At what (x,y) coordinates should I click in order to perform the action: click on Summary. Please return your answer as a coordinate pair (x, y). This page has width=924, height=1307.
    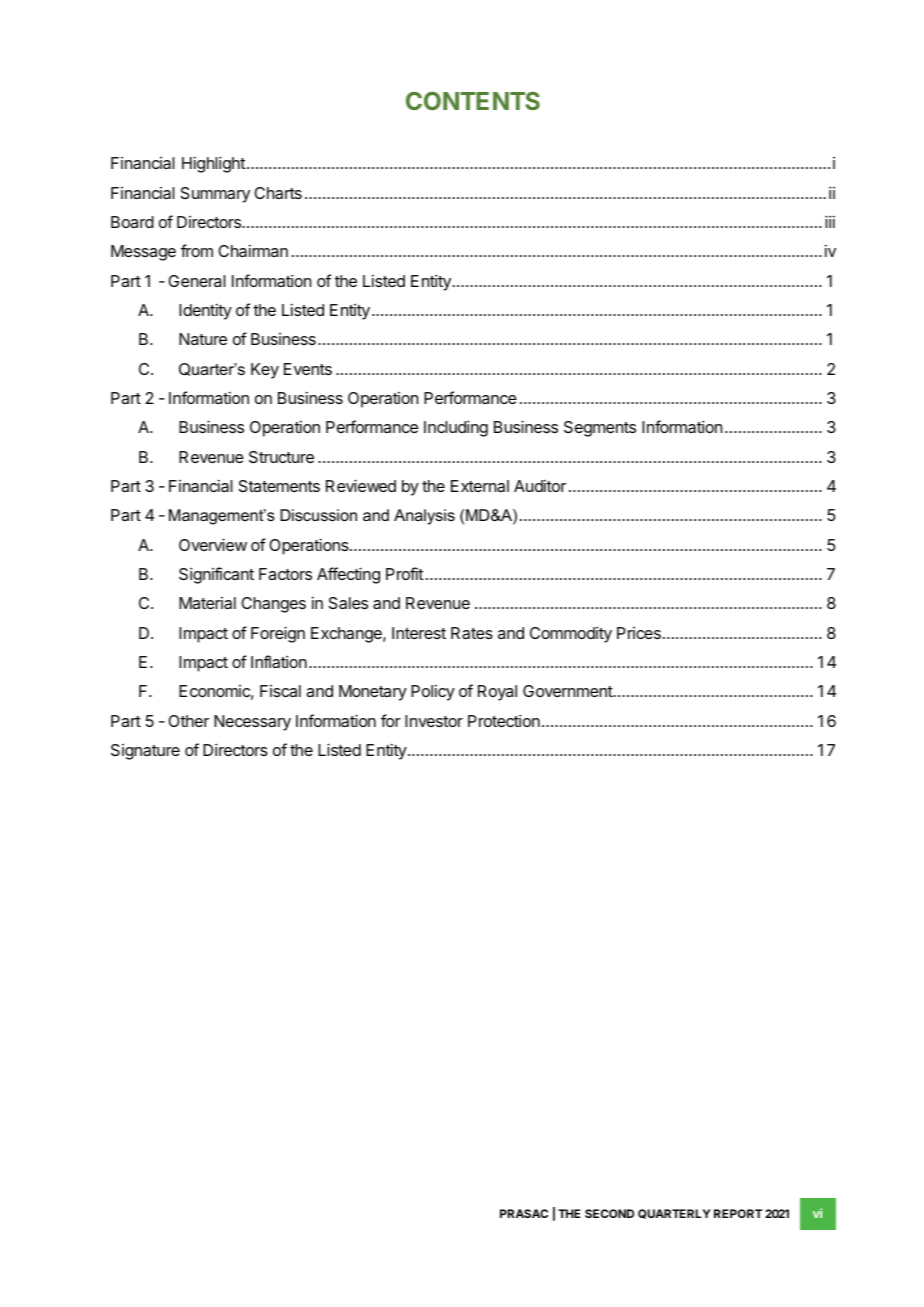
    Looking at the image, I should click on (215, 195).
